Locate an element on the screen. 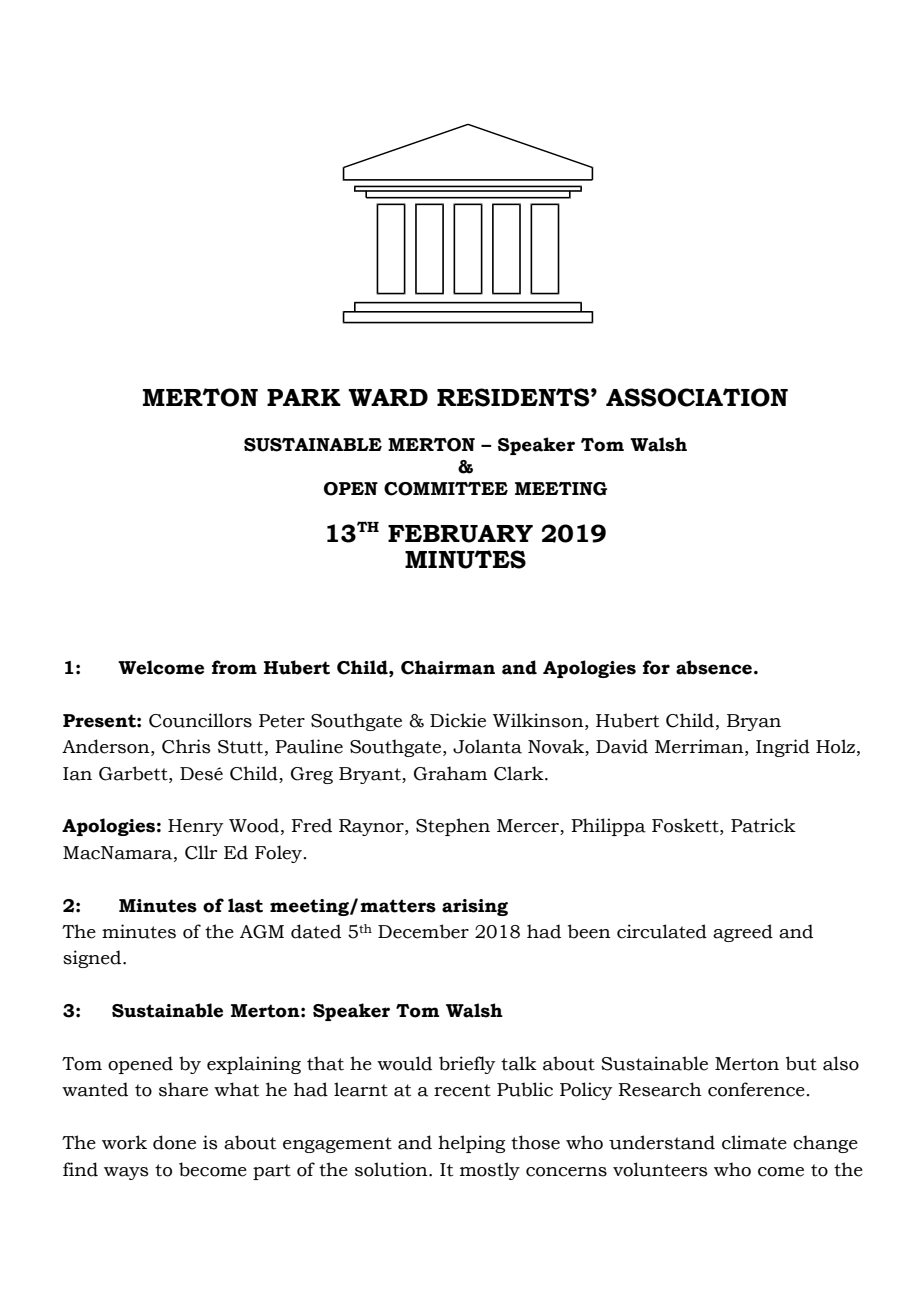  change is located at coordinates (825, 1144).
